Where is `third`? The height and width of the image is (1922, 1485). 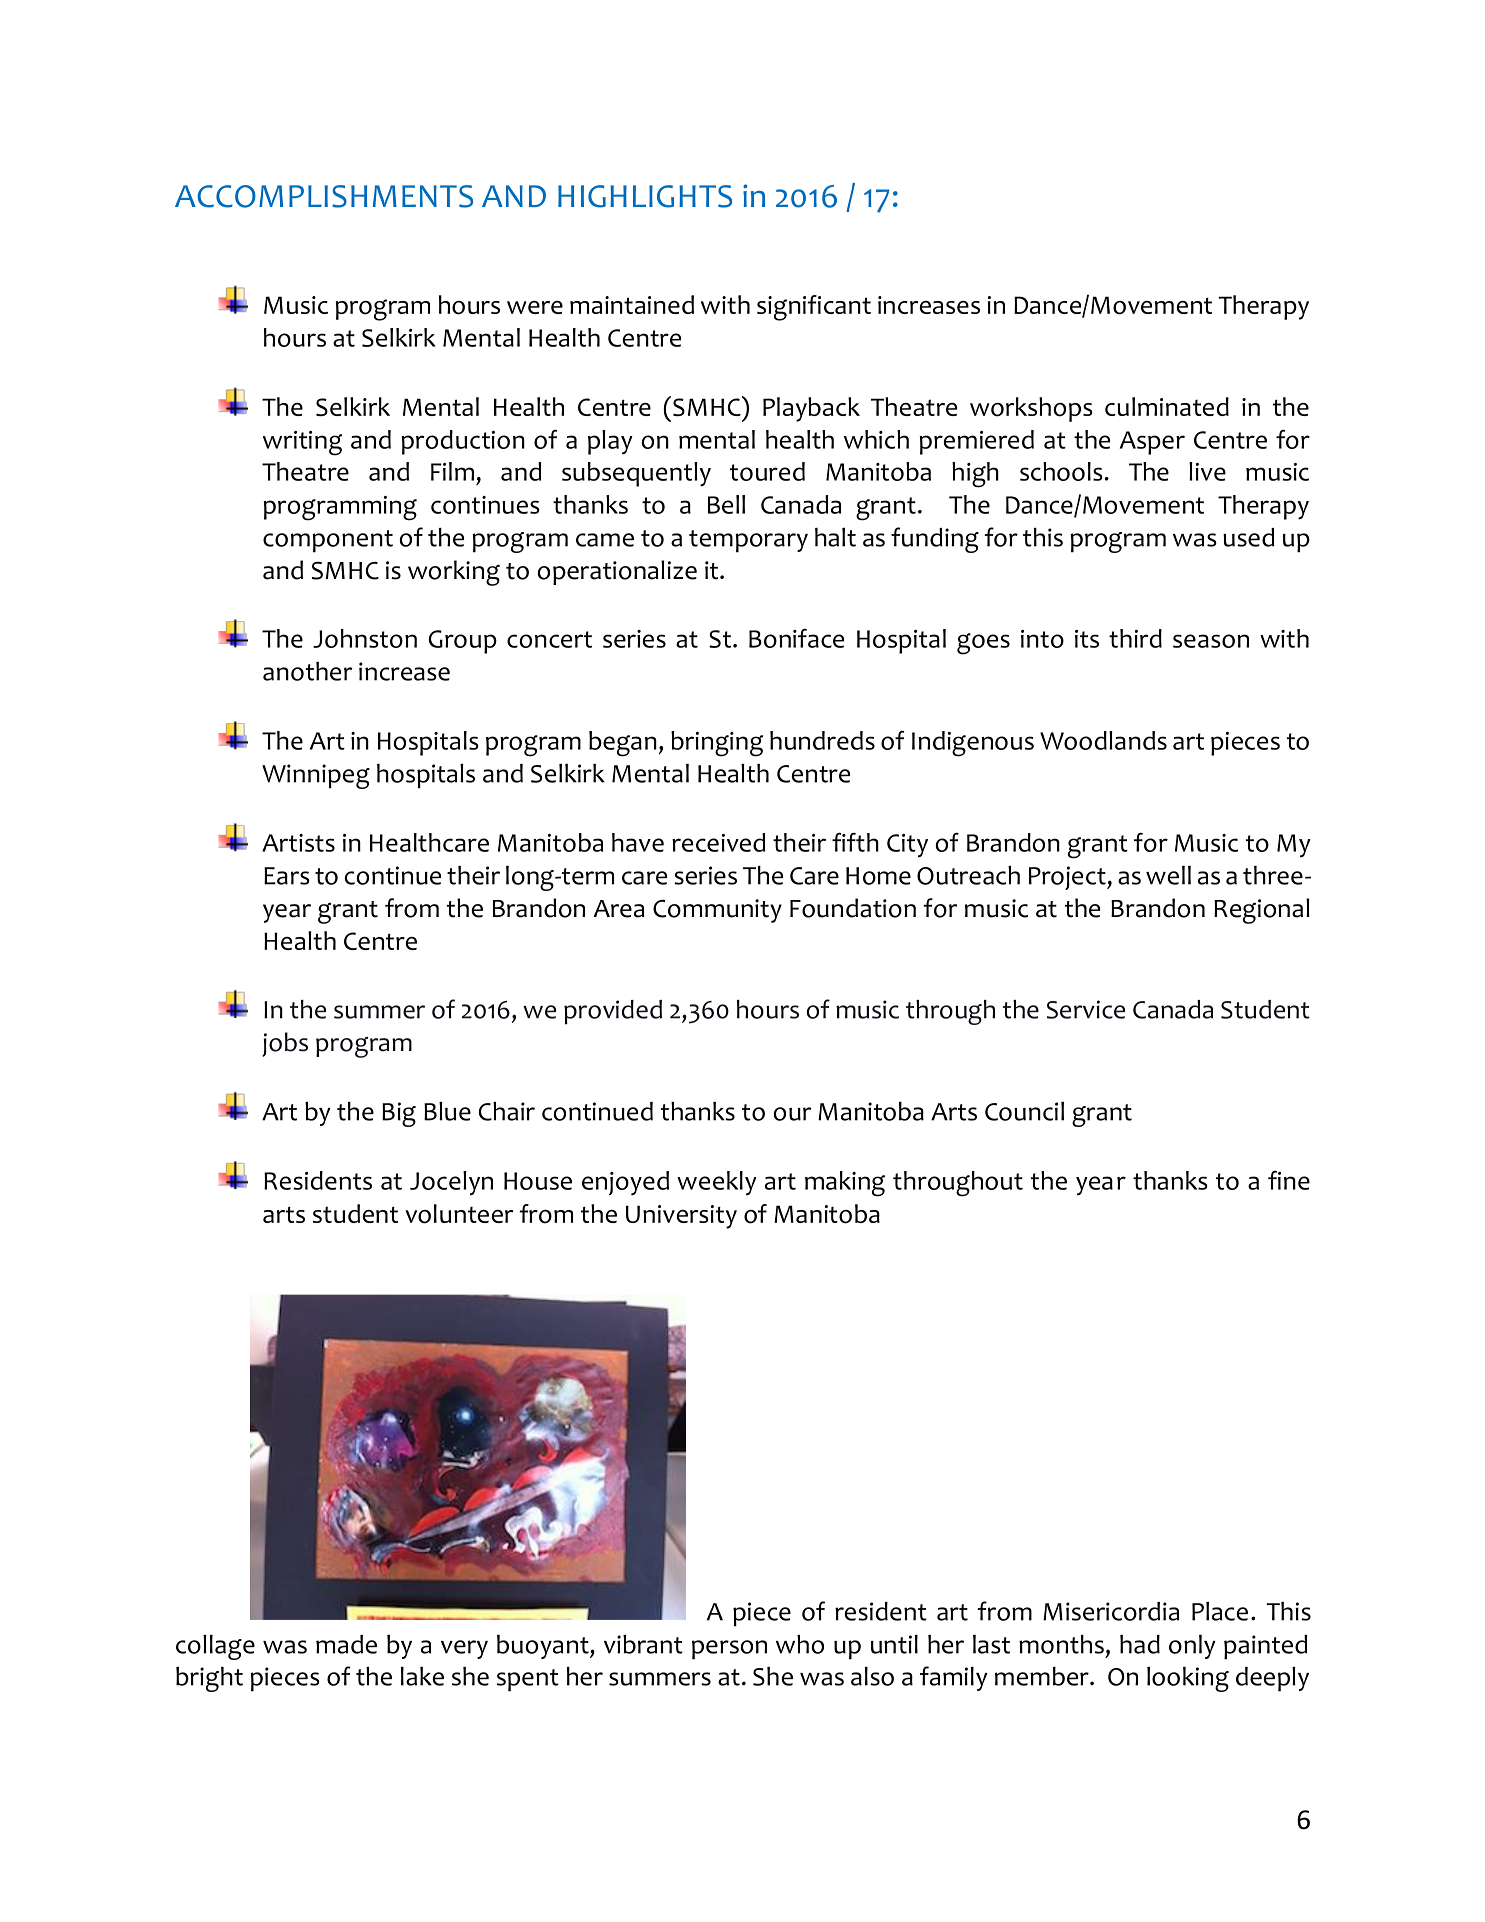 third is located at coordinates (1135, 638).
